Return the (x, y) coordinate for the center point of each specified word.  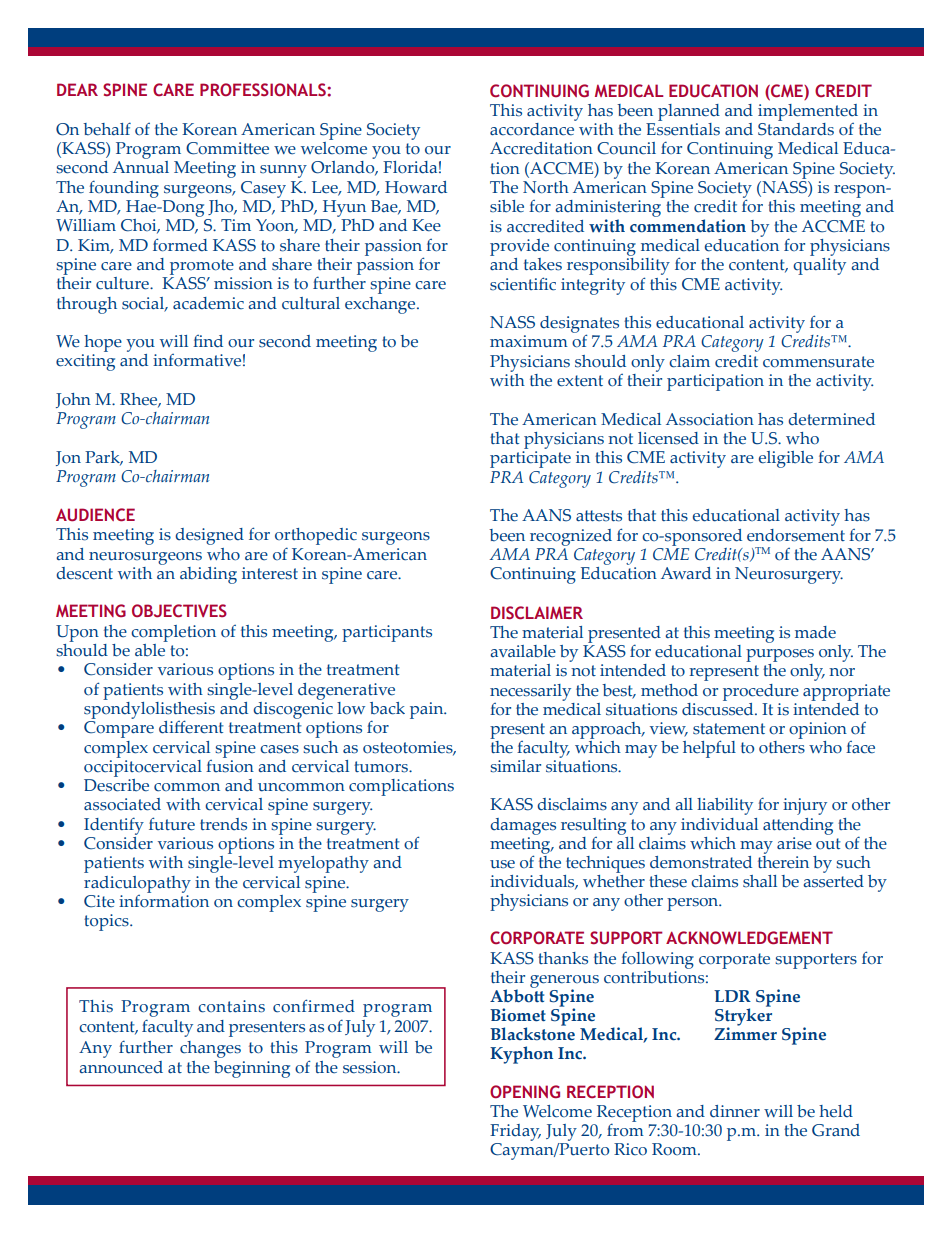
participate (530, 459)
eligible (786, 459)
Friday (515, 1132)
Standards (796, 128)
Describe (116, 784)
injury (805, 806)
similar (515, 766)
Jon (68, 458)
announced (121, 1067)
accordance (533, 128)
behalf (107, 129)
